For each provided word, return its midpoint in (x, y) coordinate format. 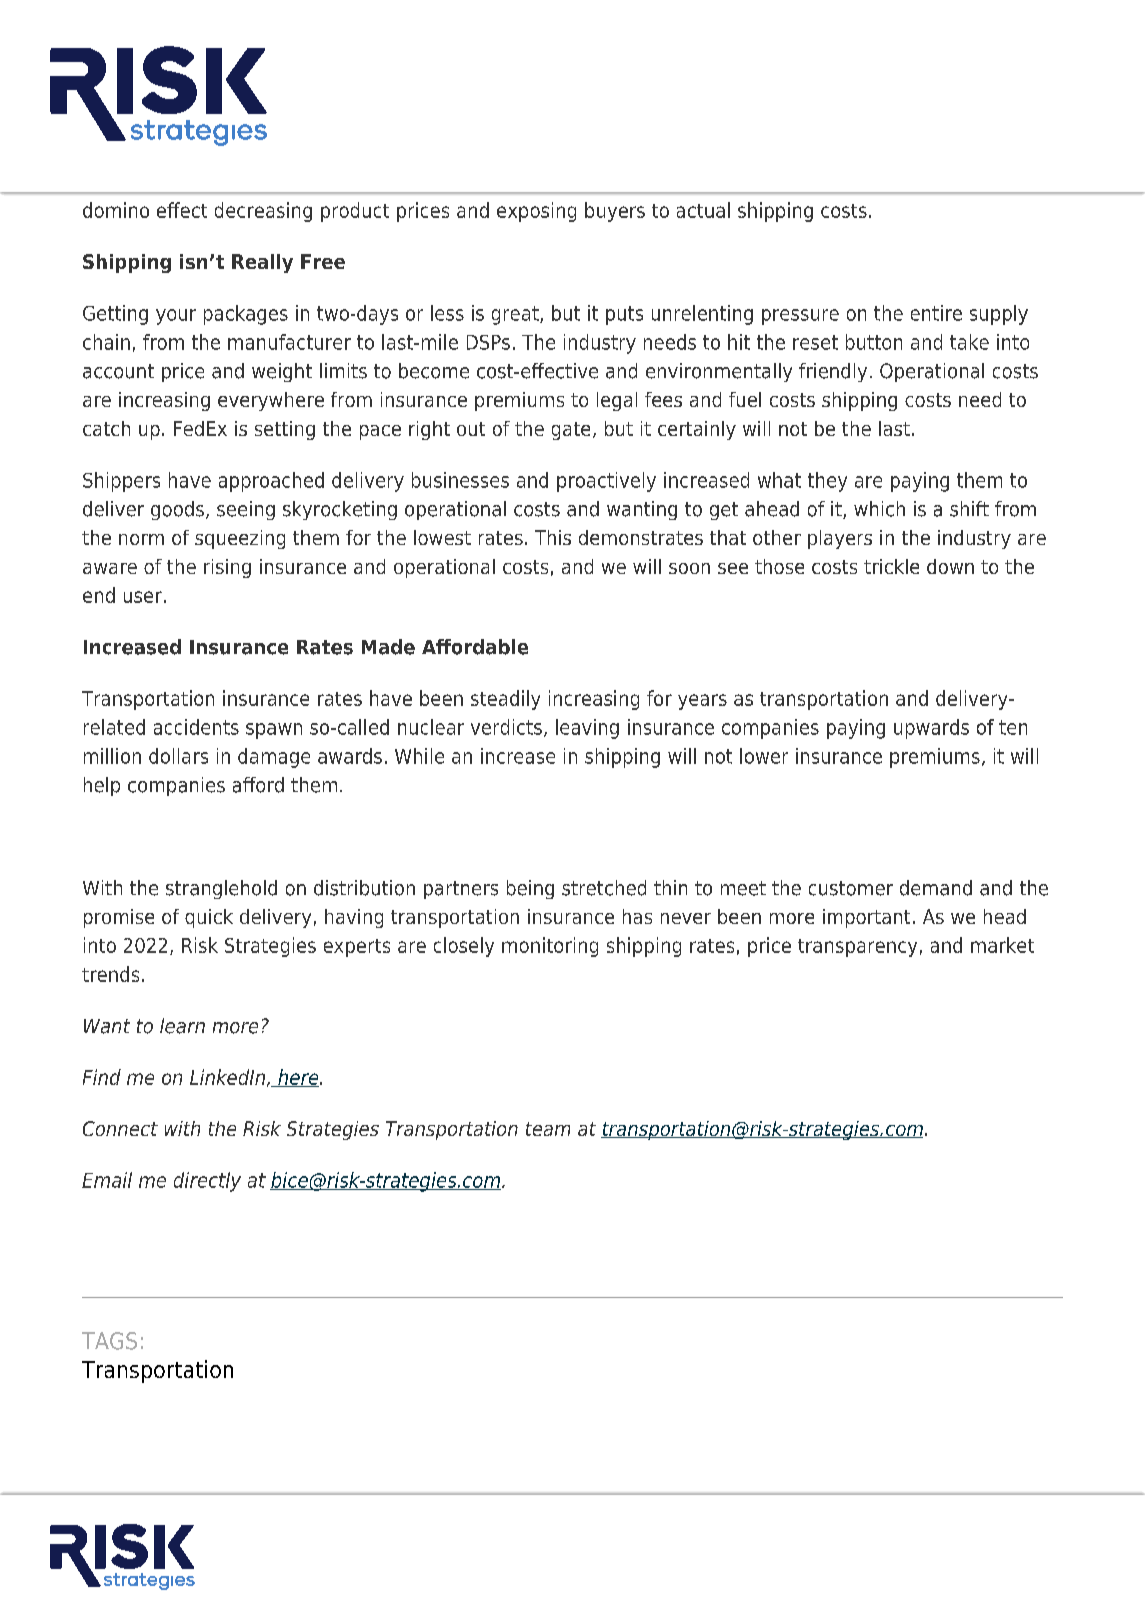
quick (209, 918)
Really (262, 263)
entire (936, 313)
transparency (857, 948)
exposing (536, 212)
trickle (891, 566)
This (553, 537)
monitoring (550, 947)
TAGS (109, 1341)
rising (227, 568)
